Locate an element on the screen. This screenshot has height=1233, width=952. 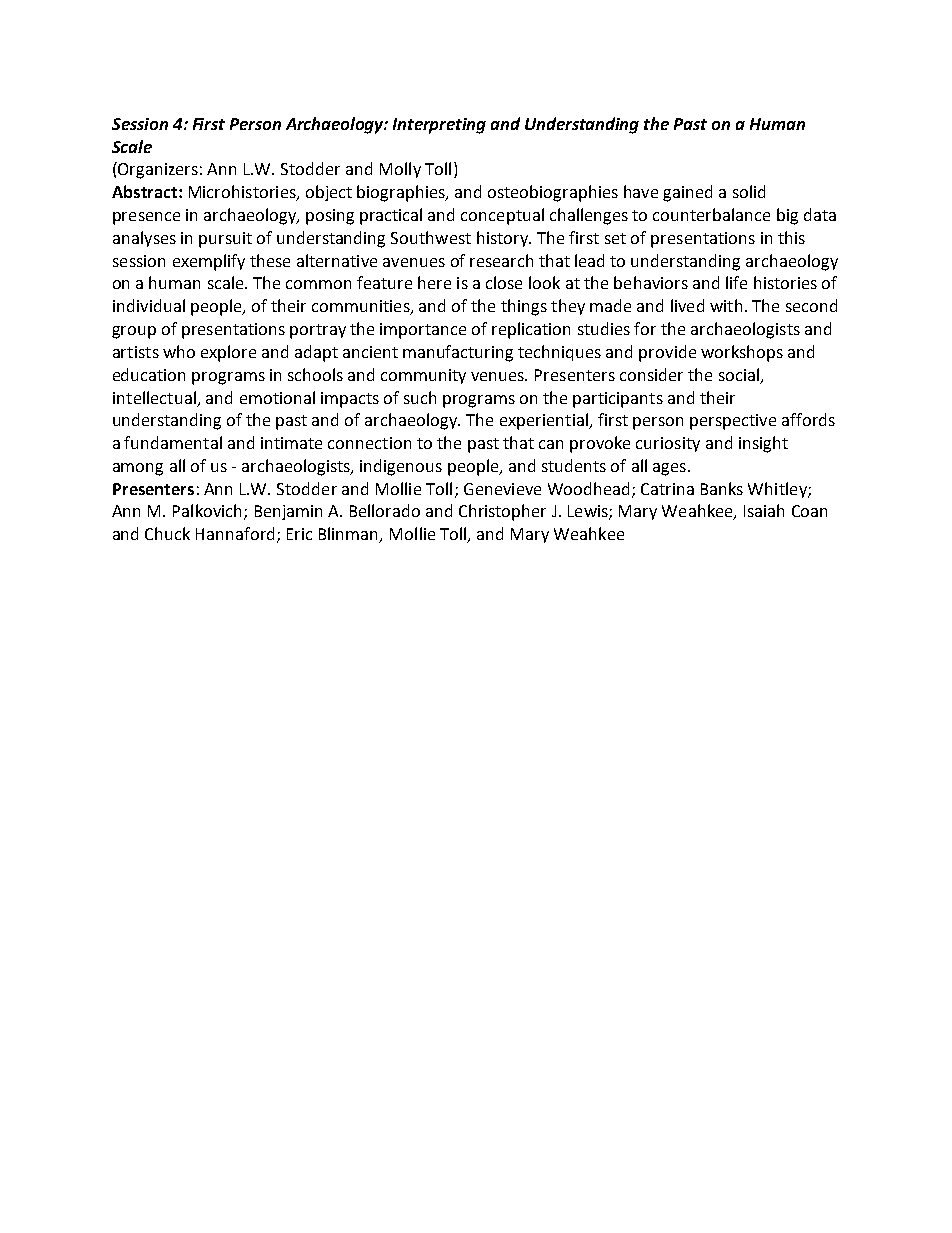
replication is located at coordinates (531, 330).
